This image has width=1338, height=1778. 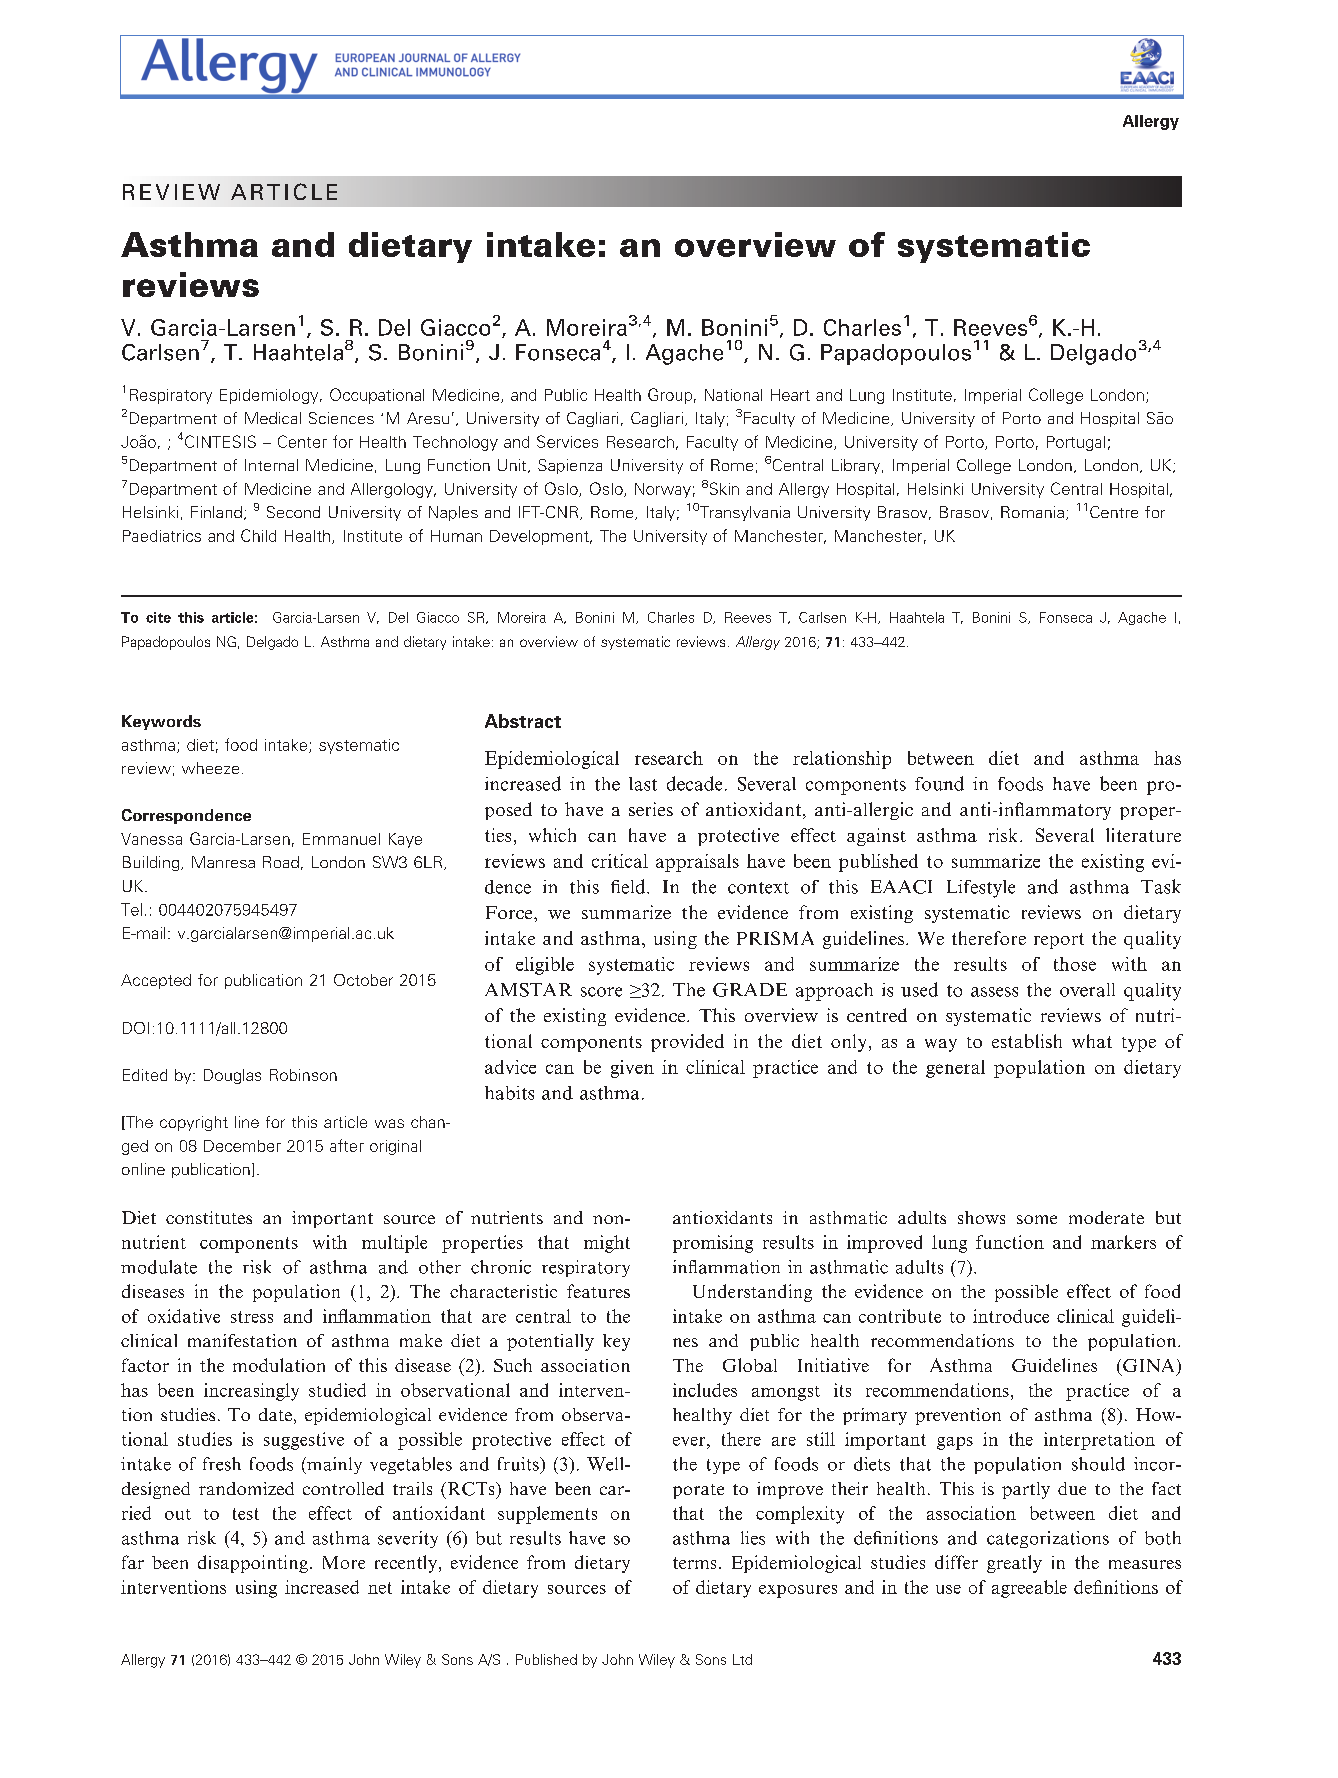 I want to click on stress, so click(x=252, y=1317).
